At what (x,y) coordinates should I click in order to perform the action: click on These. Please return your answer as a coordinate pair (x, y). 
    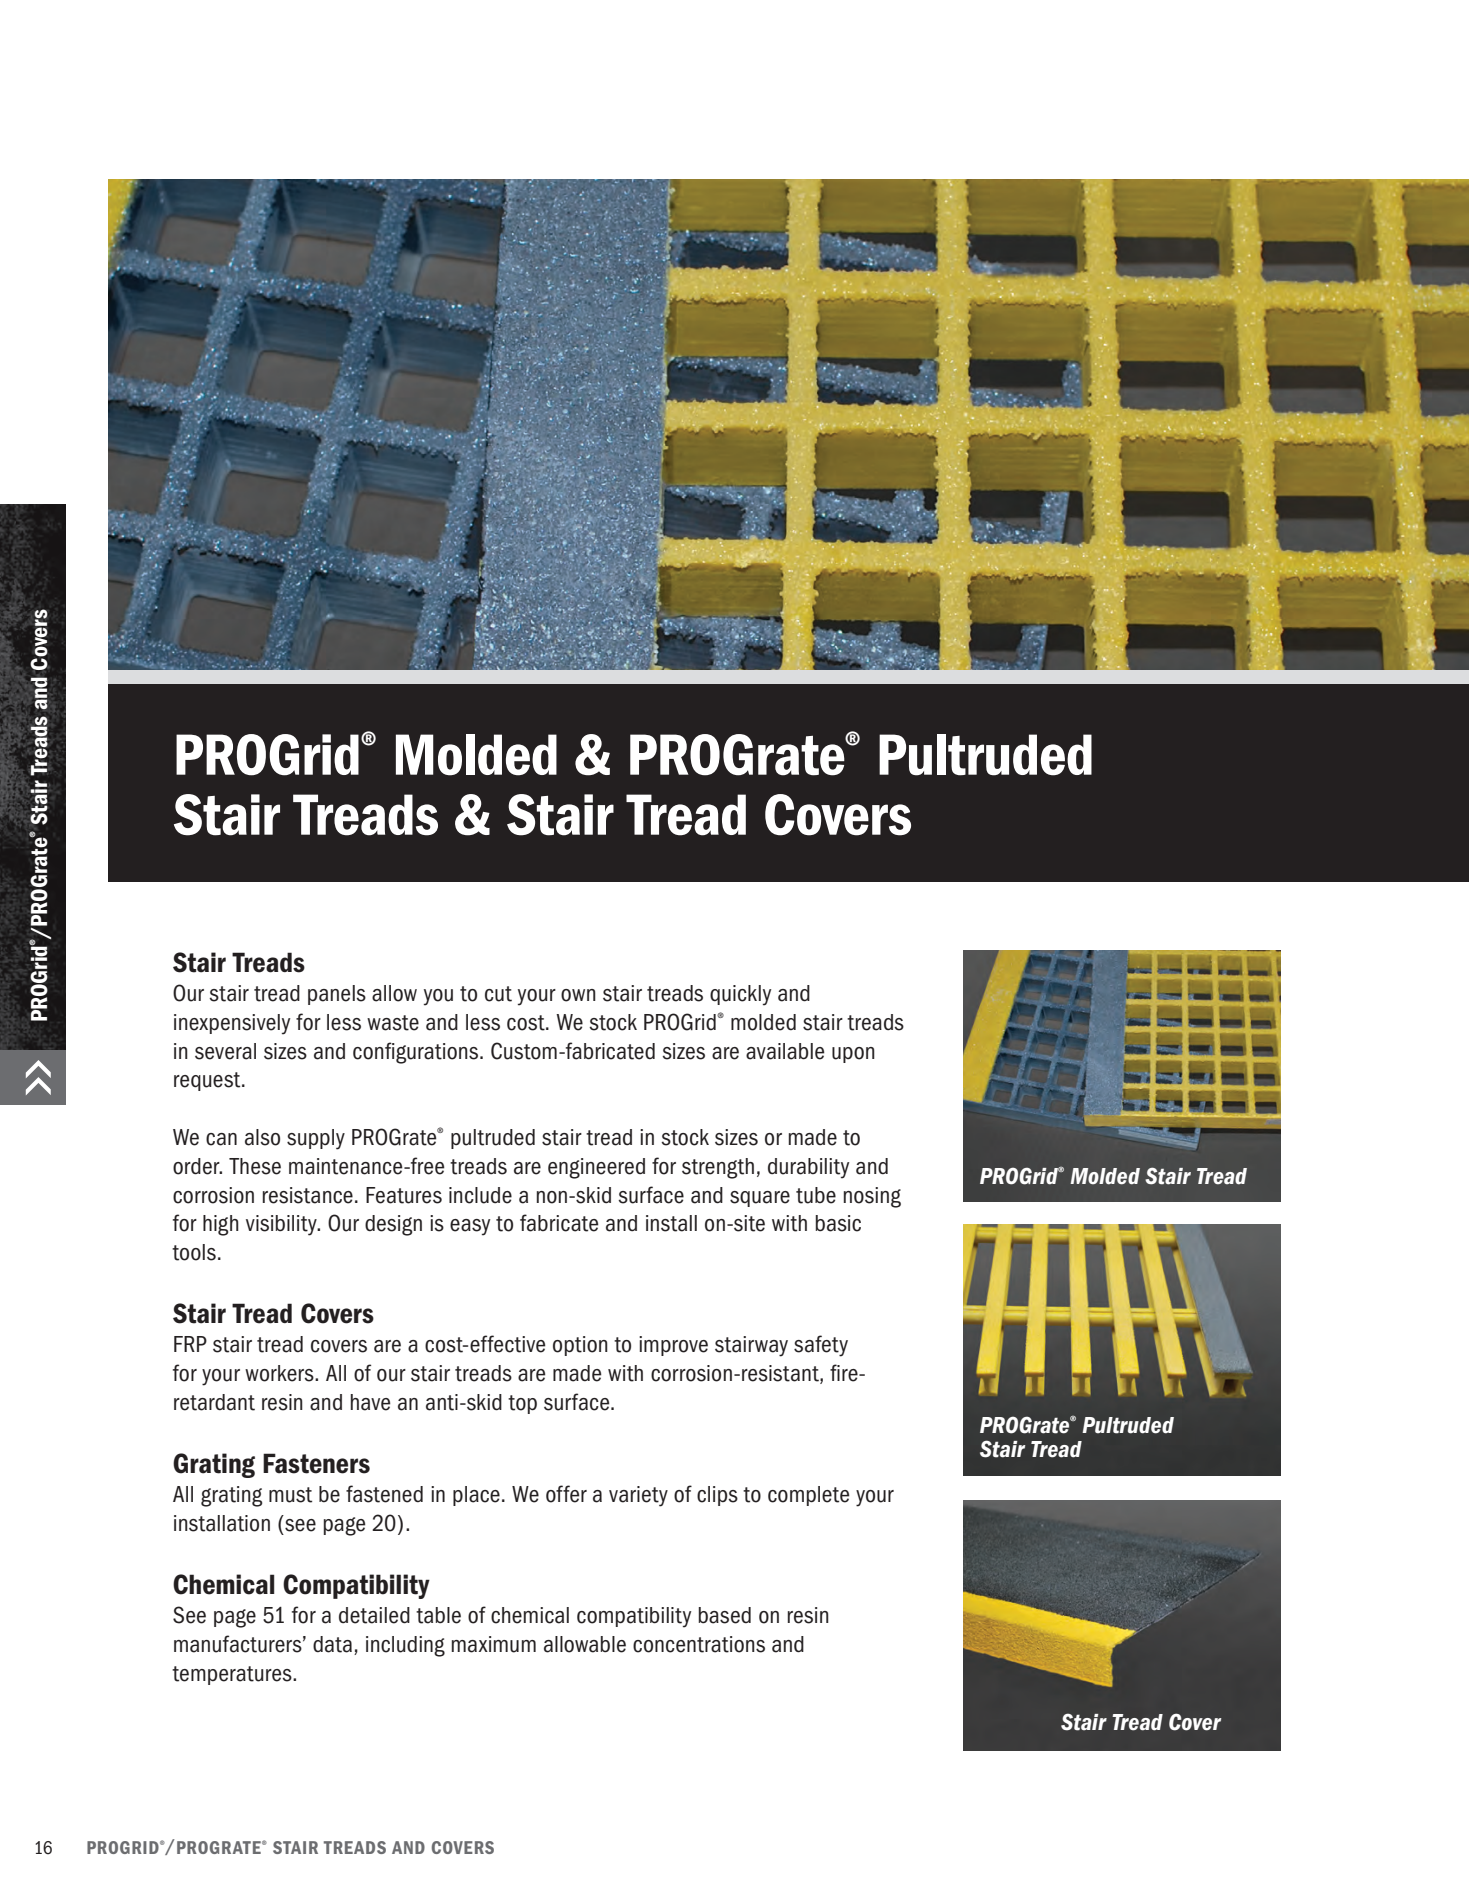
    Looking at the image, I should click on (255, 1166).
